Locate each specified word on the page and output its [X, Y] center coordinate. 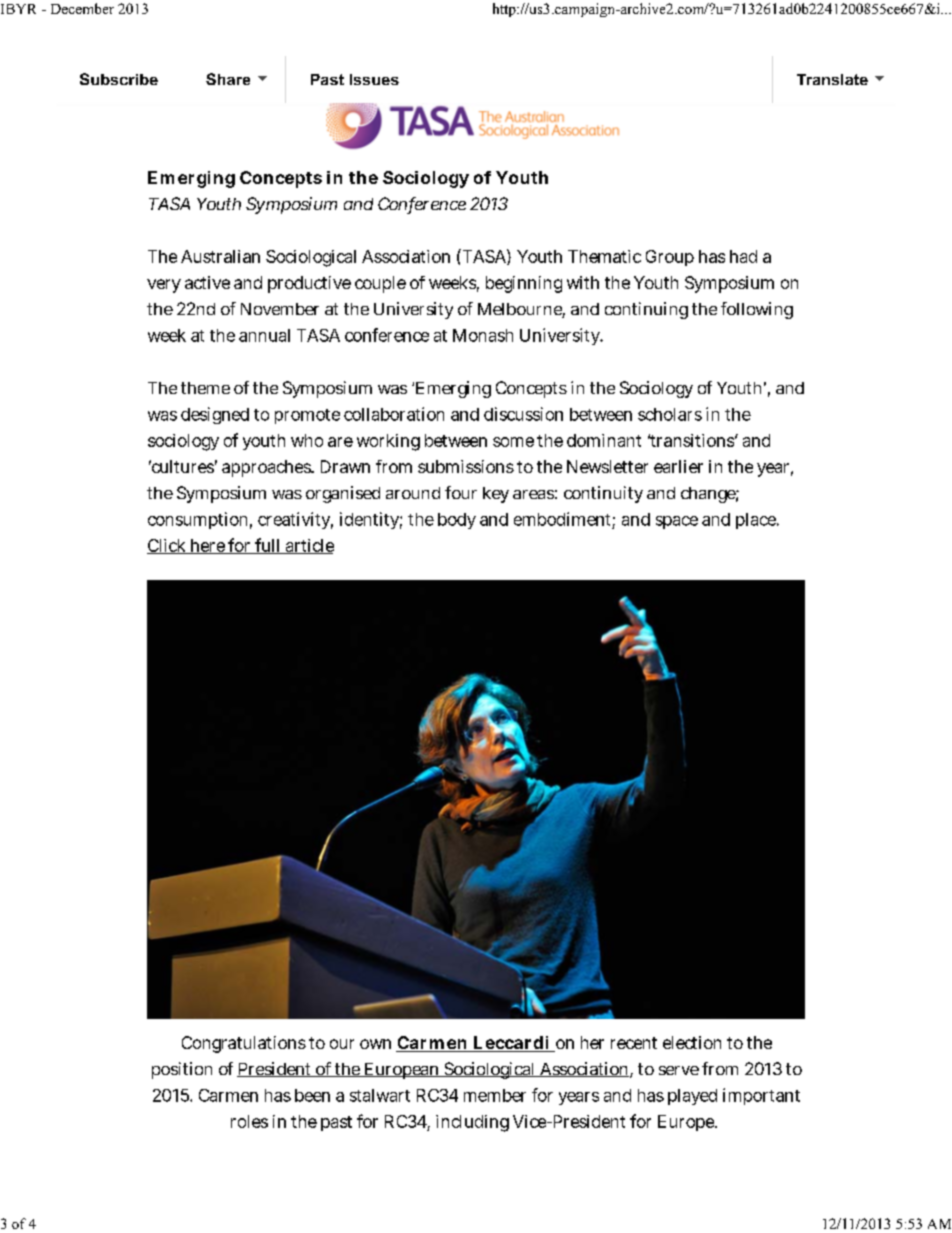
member [495, 1095]
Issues [374, 79]
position [182, 1070]
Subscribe [119, 79]
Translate [832, 79]
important [761, 1096]
